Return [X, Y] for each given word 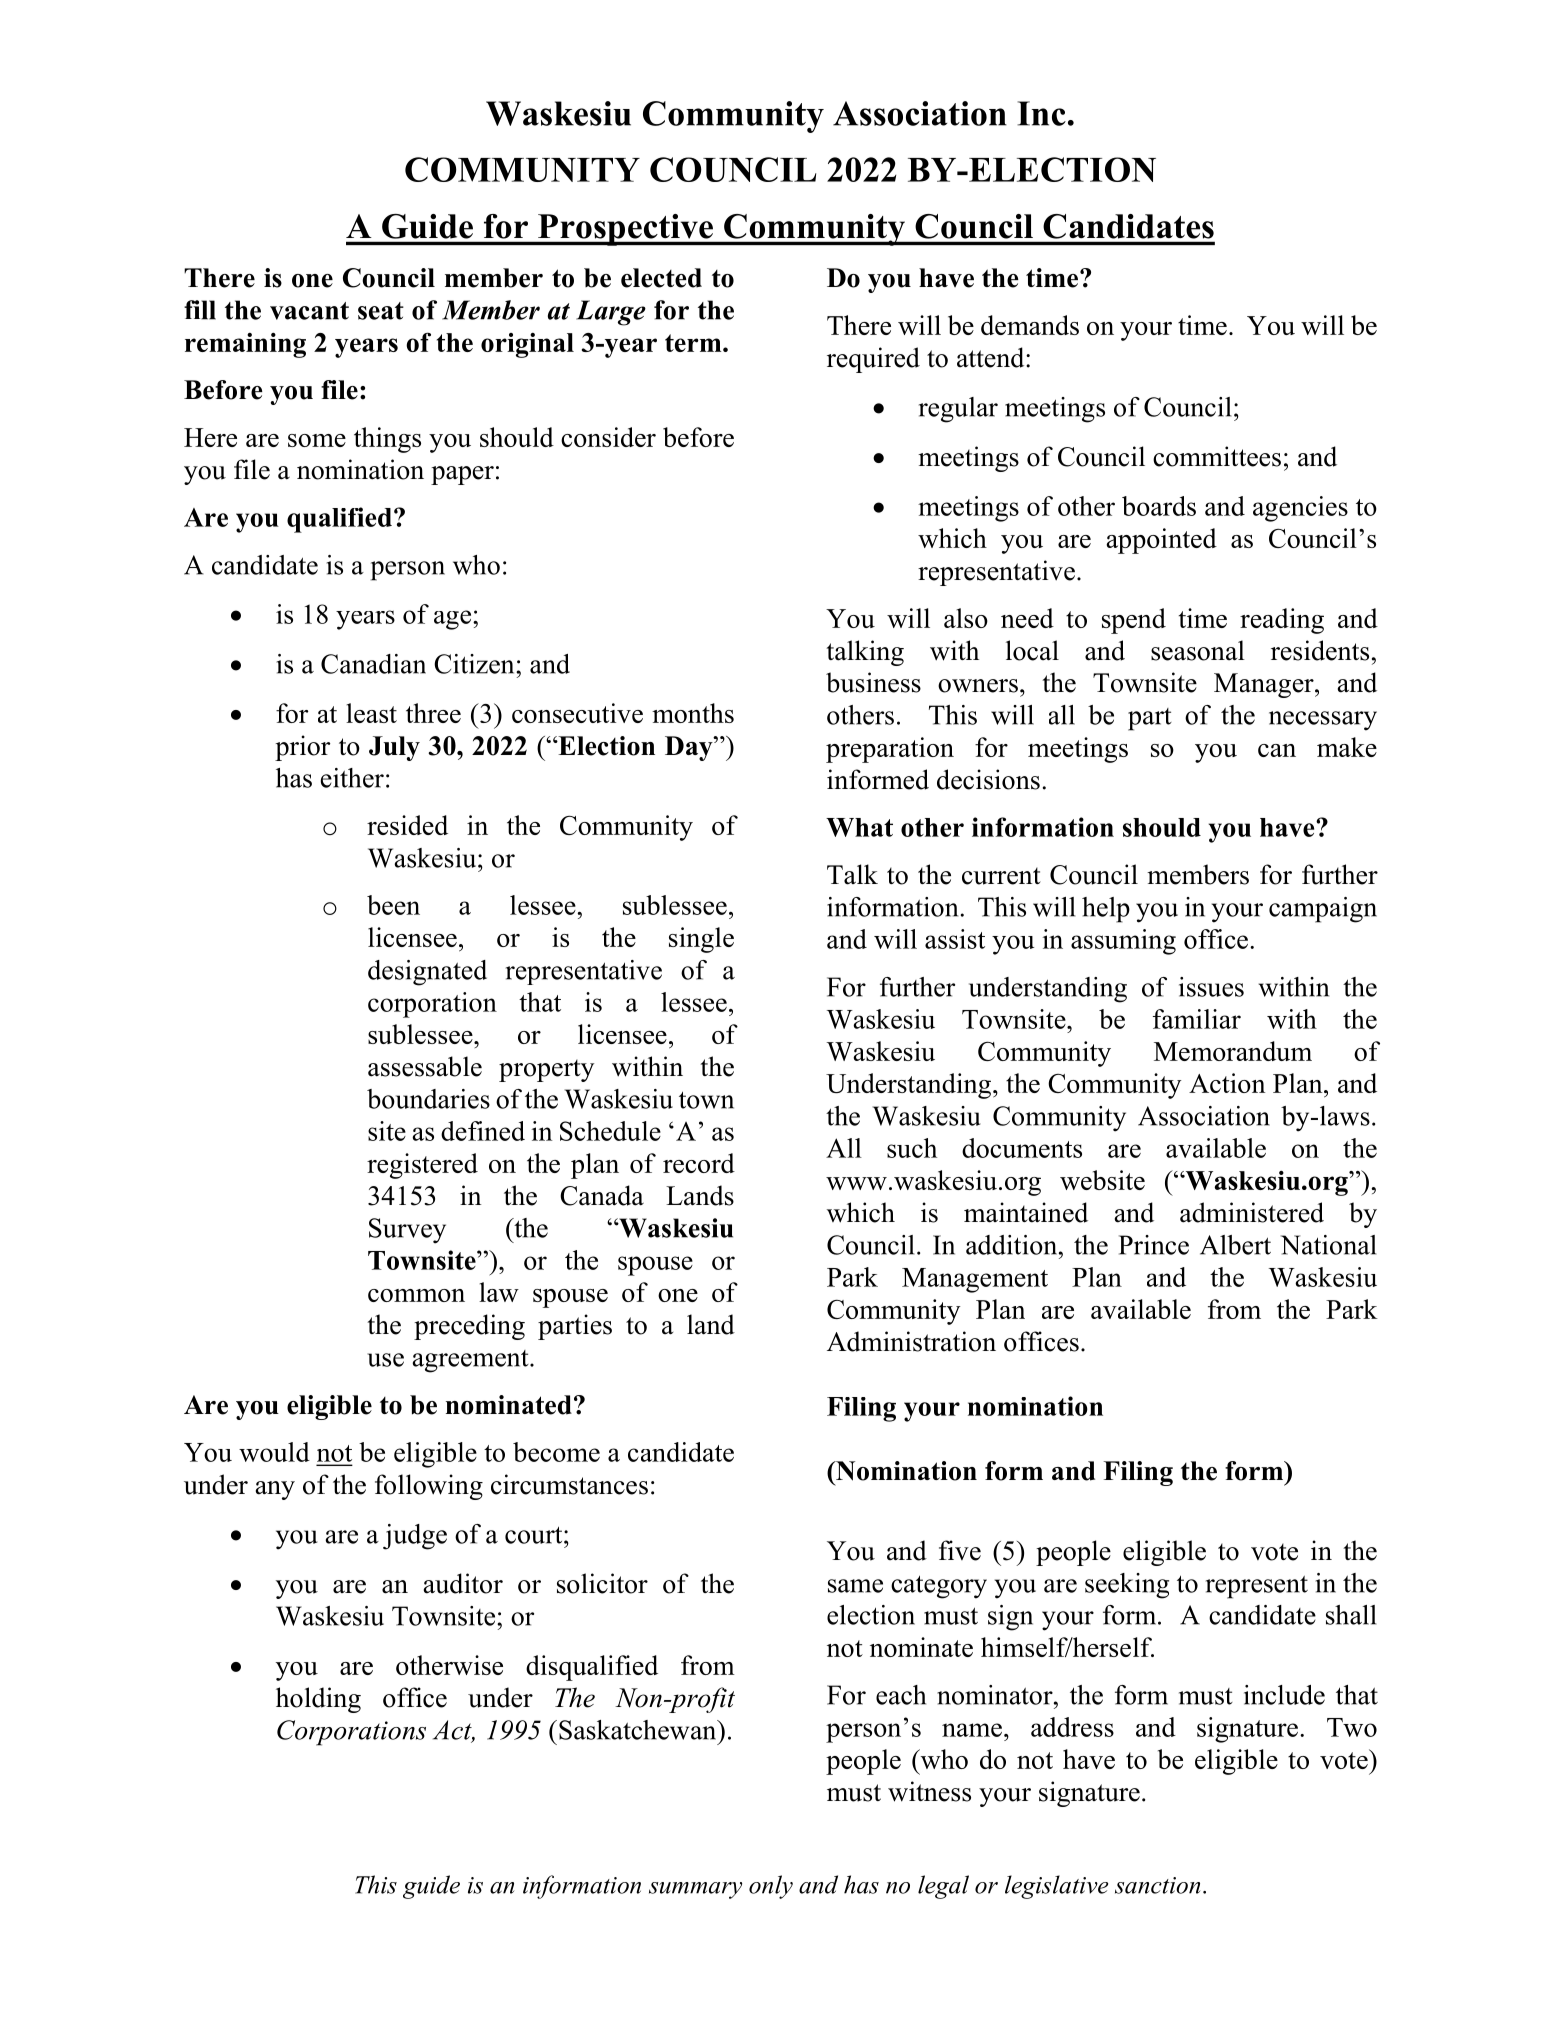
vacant [309, 311]
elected [661, 278]
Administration [911, 1341]
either [352, 778]
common [416, 1295]
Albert [1235, 1245]
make [1347, 747]
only [771, 1887]
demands [1030, 325]
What [859, 827]
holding [318, 1700]
